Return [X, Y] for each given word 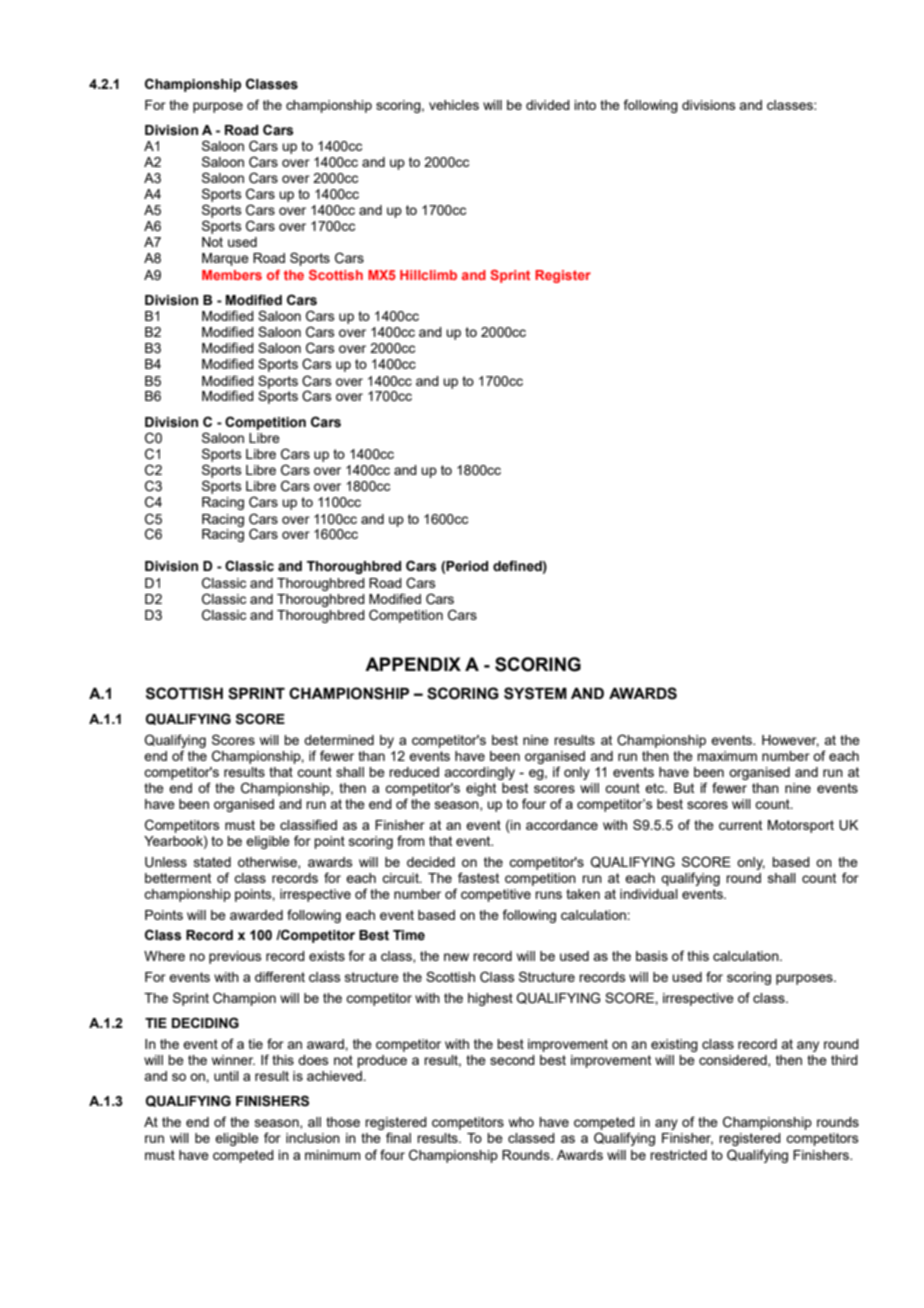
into [585, 105]
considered [734, 1061]
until [226, 1076]
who [521, 1122]
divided [548, 105]
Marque [225, 259]
